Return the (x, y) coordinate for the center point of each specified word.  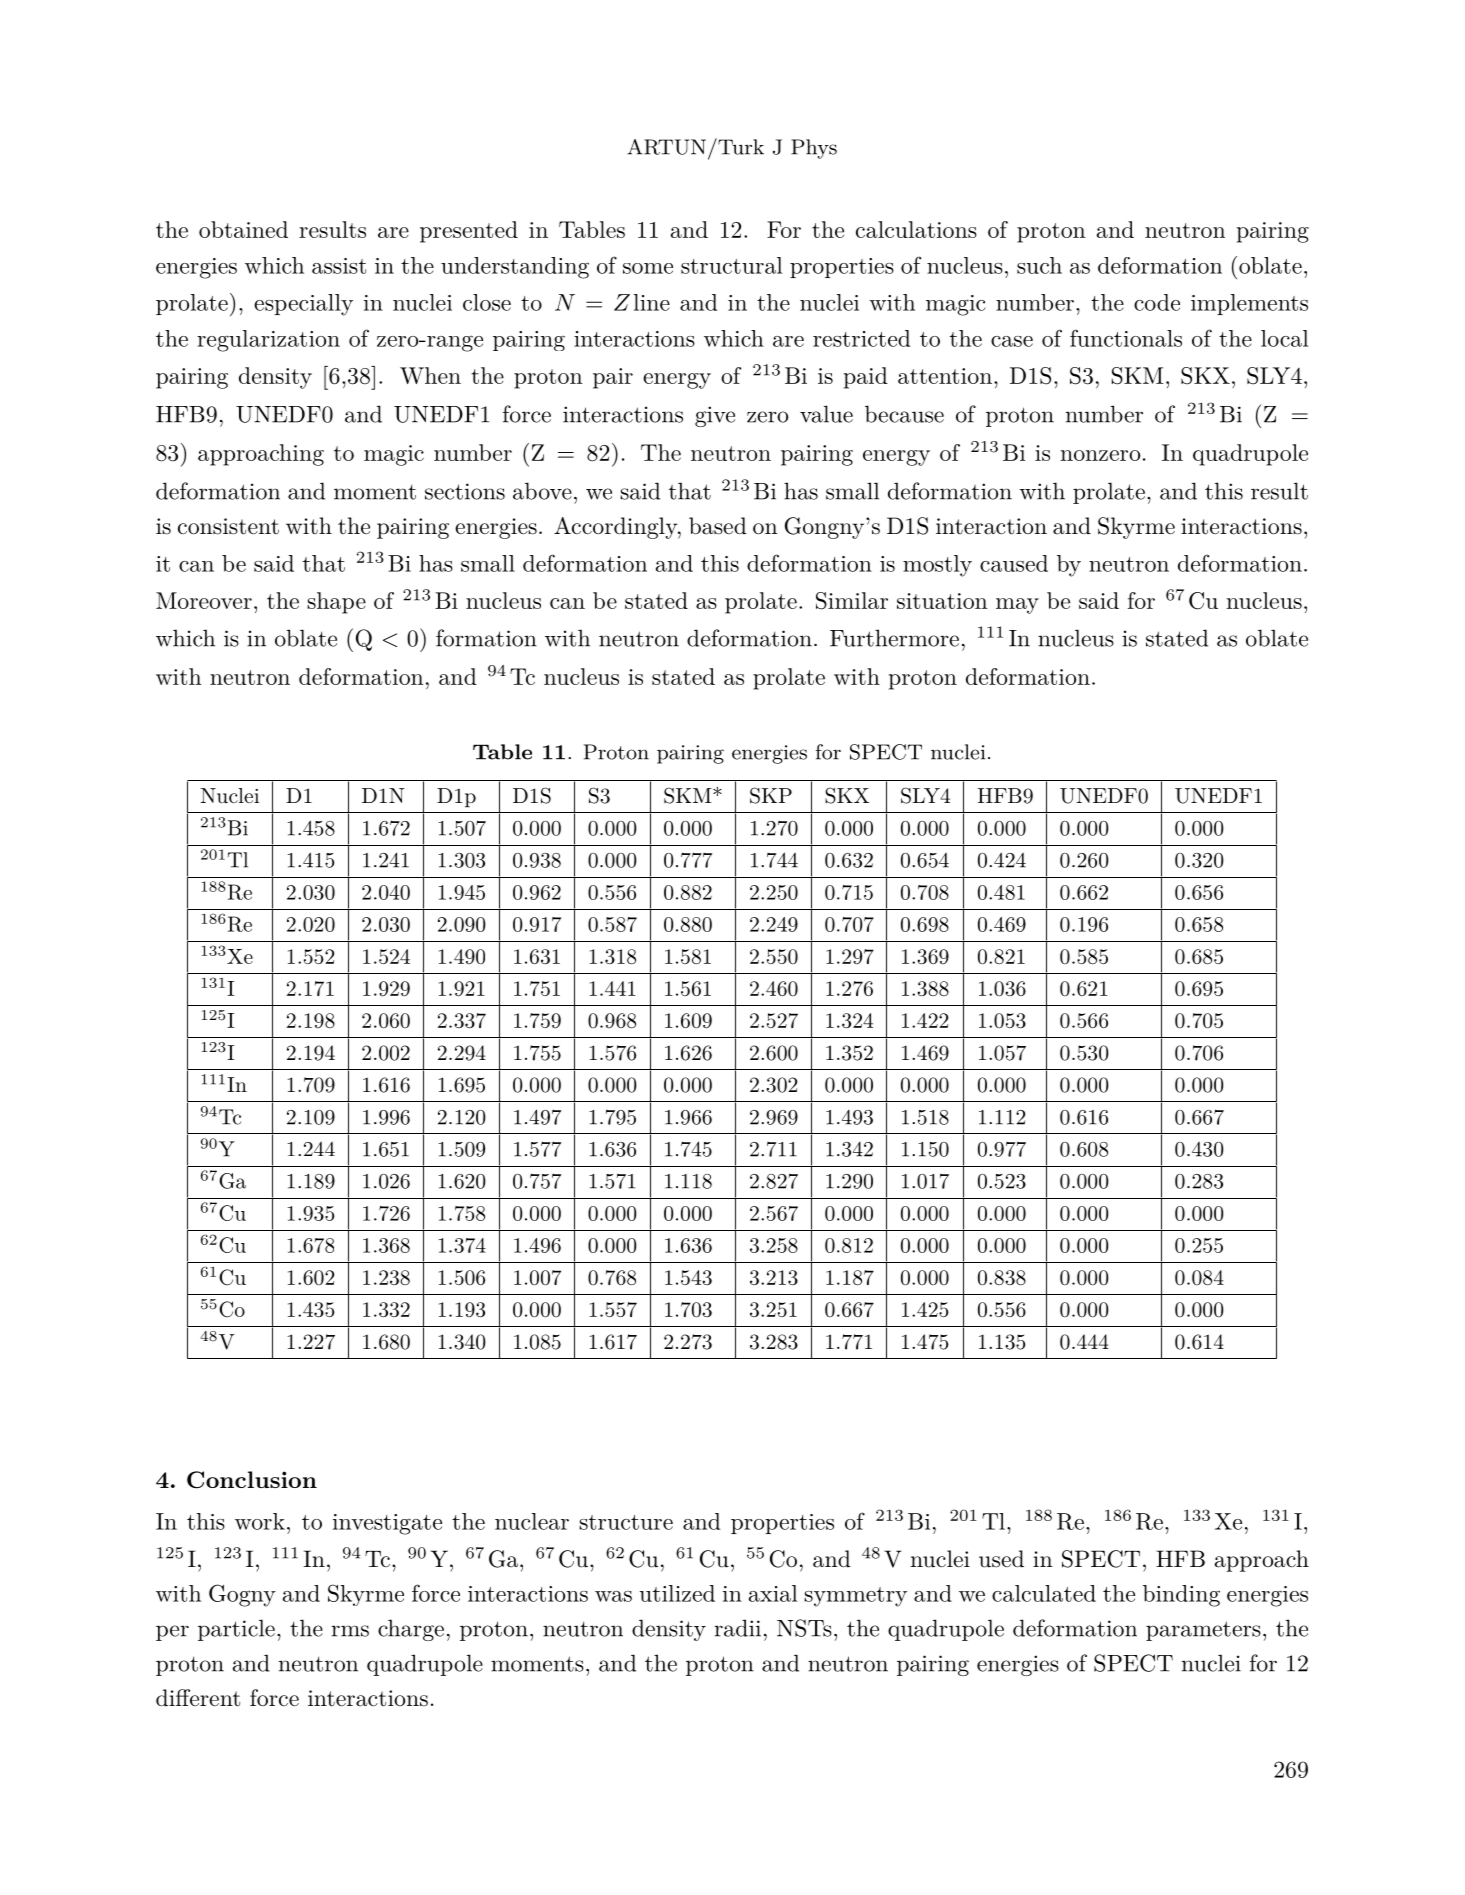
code (1157, 302)
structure (626, 1522)
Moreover (204, 600)
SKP (771, 795)
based (718, 526)
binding (1181, 1596)
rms (350, 1631)
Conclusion (252, 1480)
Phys (814, 149)
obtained (243, 229)
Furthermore (894, 638)
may (1017, 606)
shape (336, 603)
